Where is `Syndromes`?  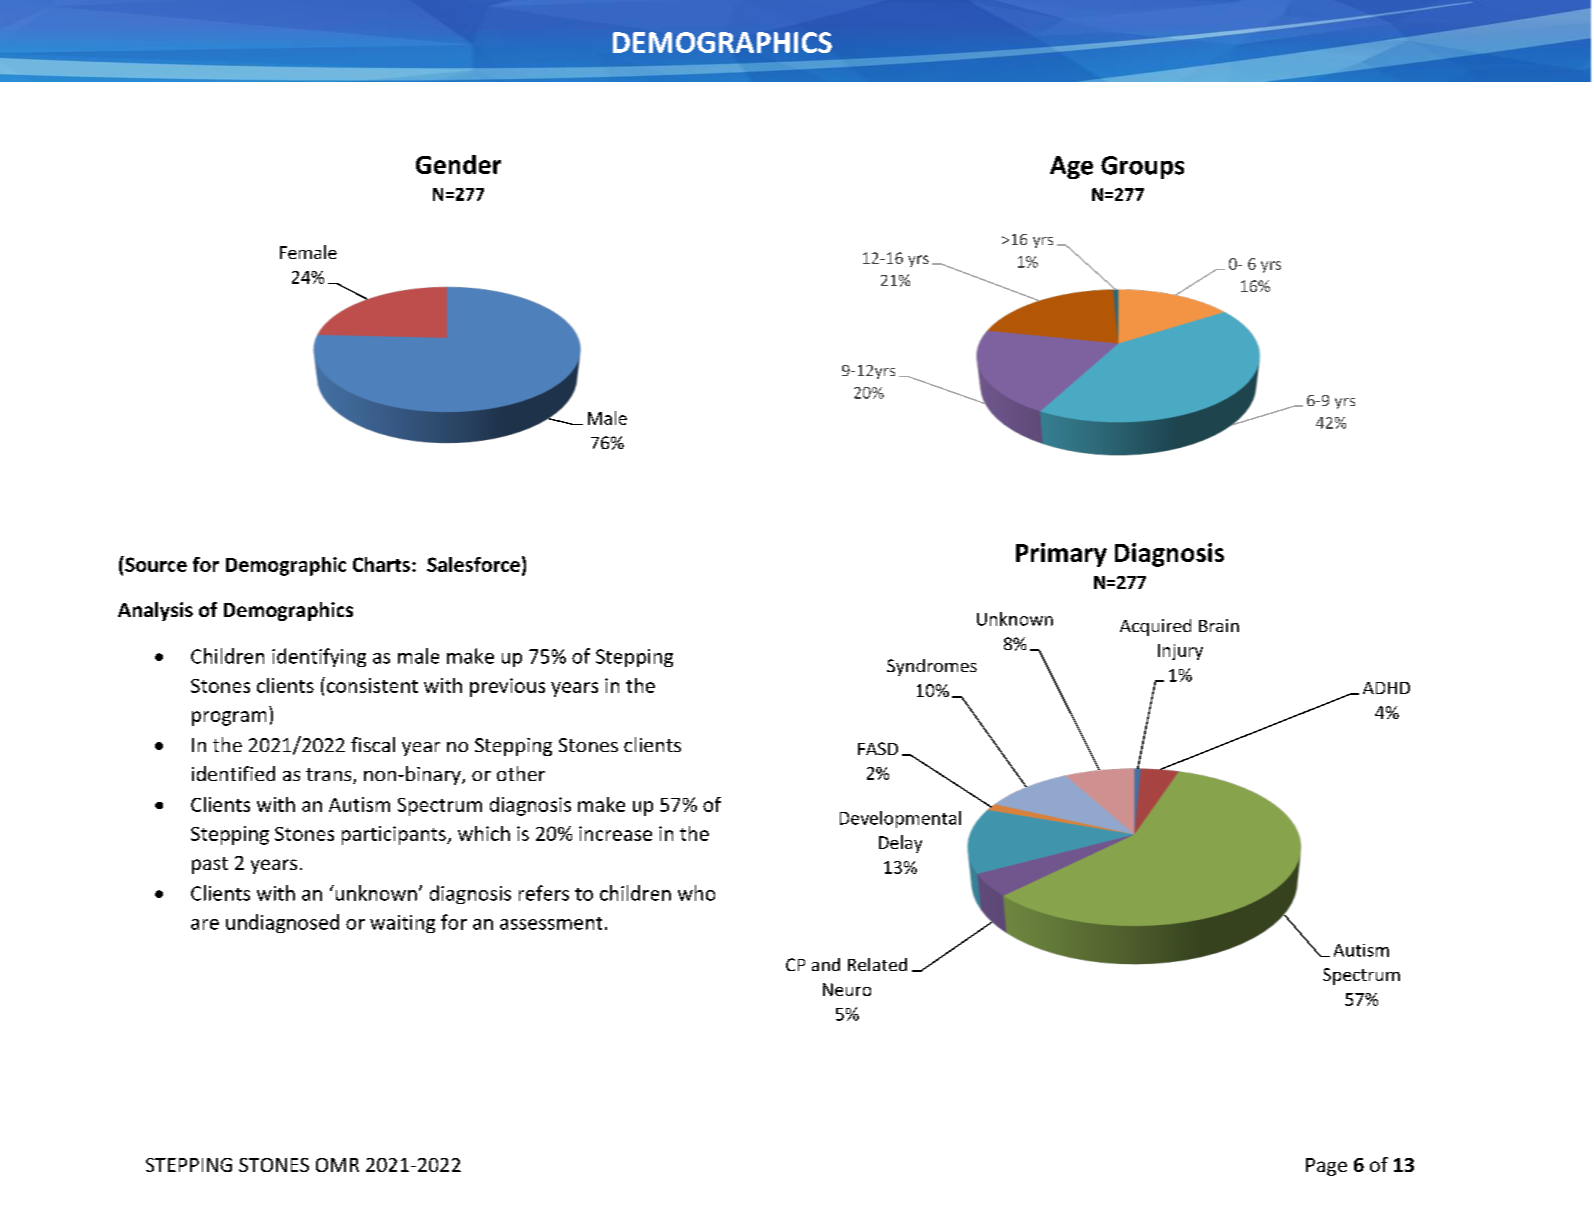 Syndromes is located at coordinates (932, 667).
